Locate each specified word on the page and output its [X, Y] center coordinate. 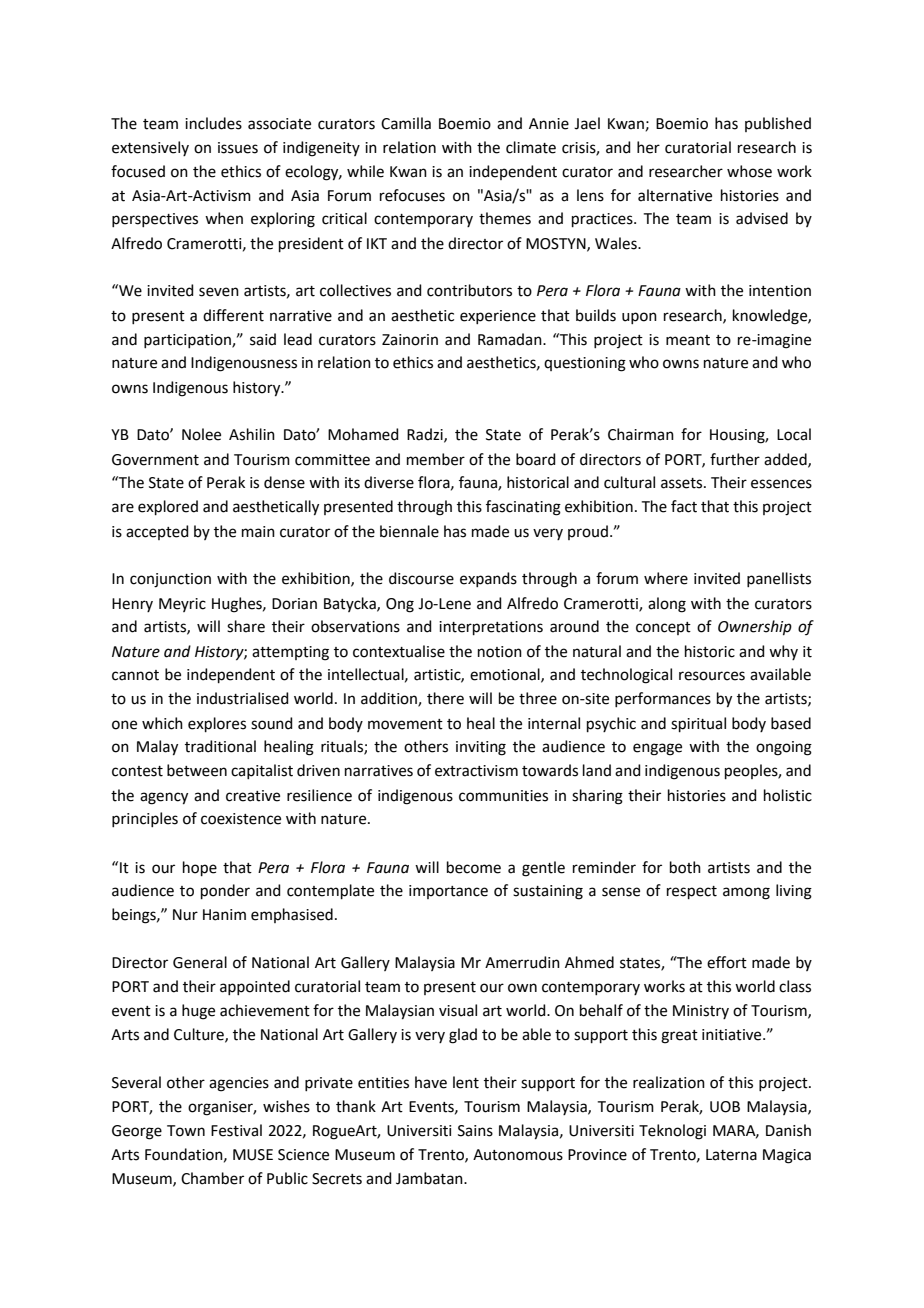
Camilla [406, 123]
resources [712, 676]
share [246, 626]
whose [749, 171]
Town [186, 1131]
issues [238, 148]
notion [500, 652]
